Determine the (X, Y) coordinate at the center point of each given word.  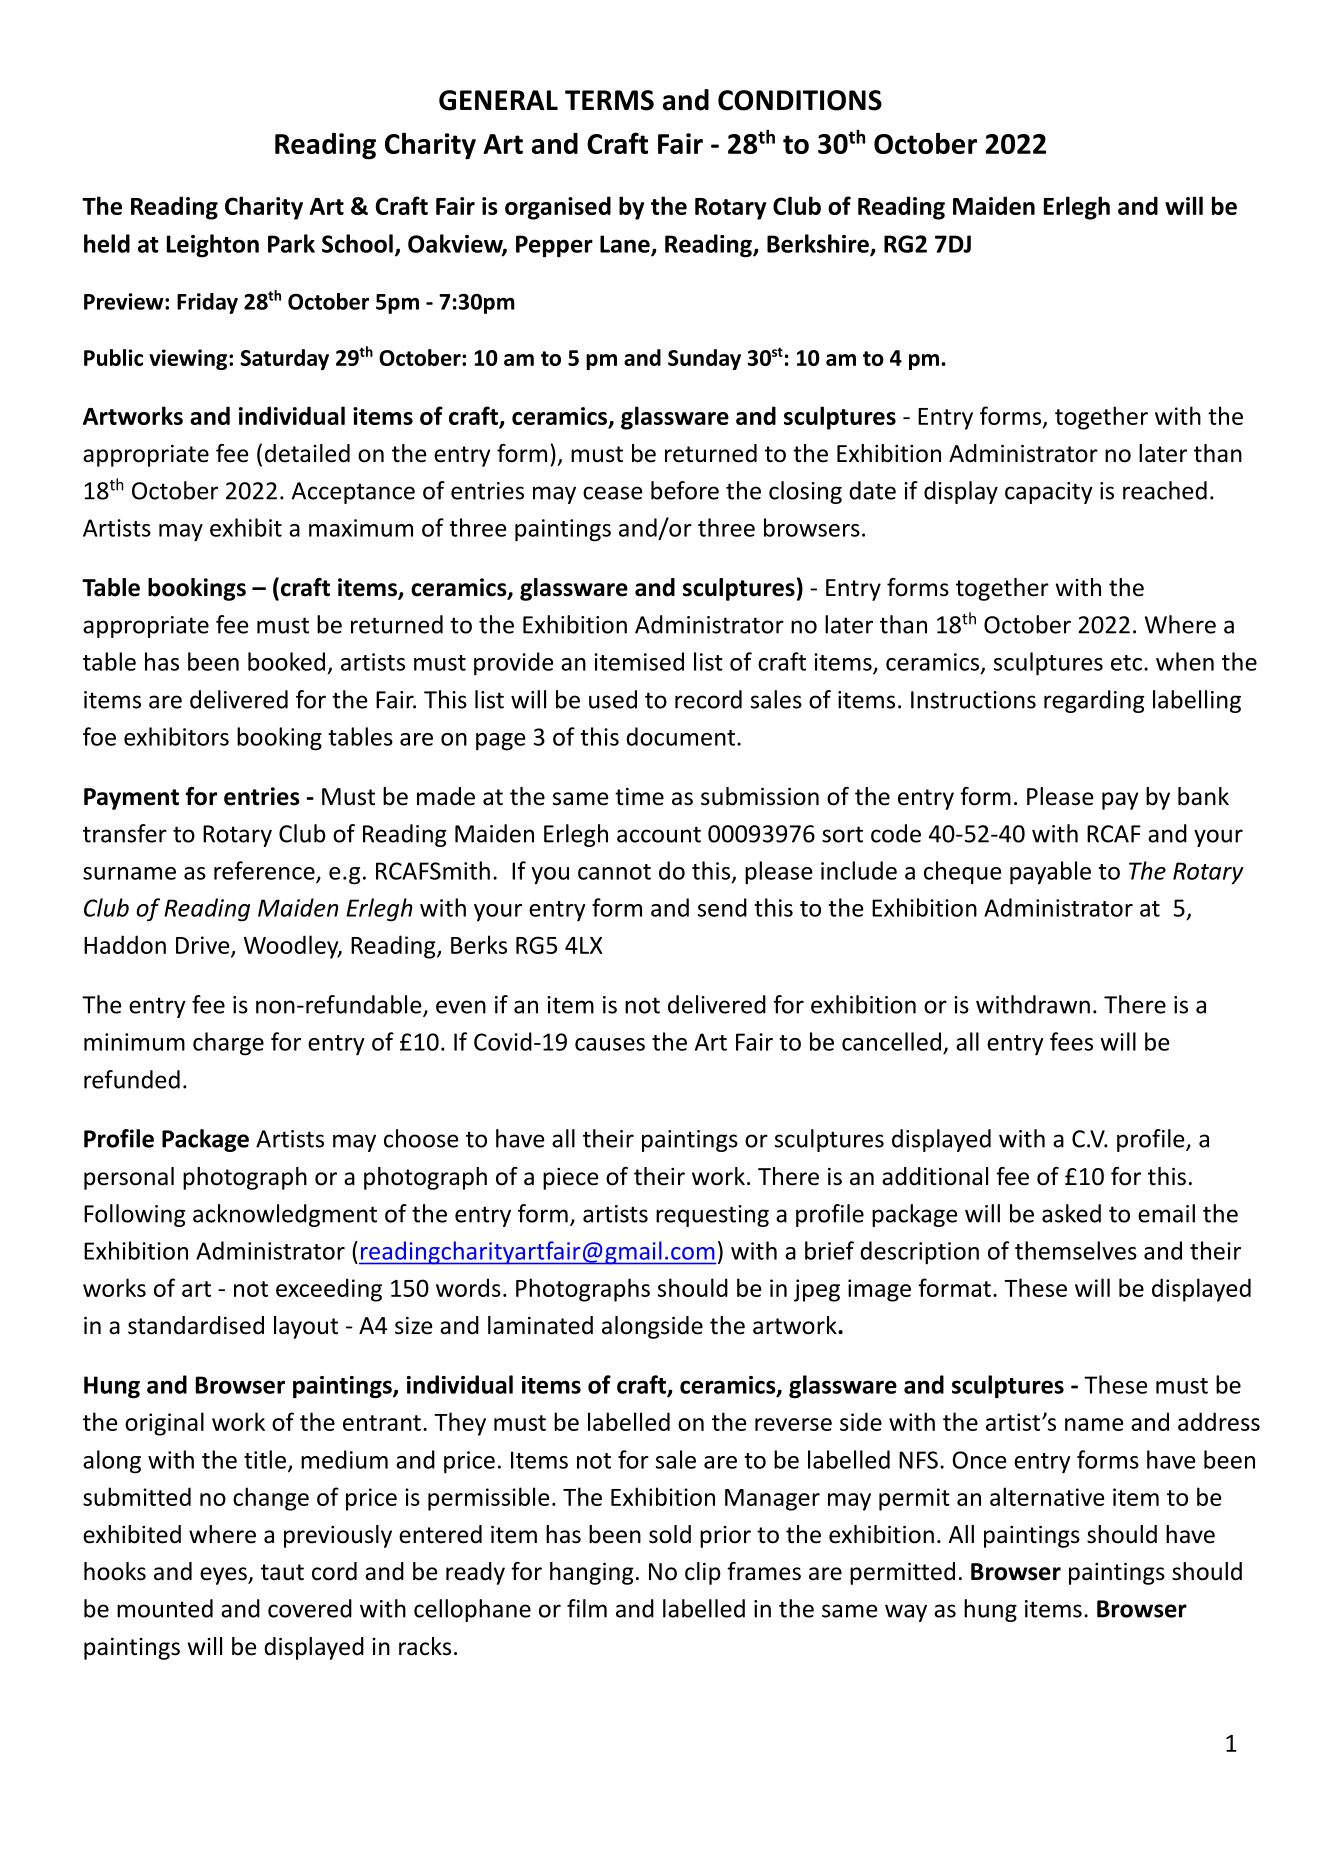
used (613, 699)
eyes (224, 1576)
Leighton (213, 246)
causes (610, 1044)
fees (1071, 1041)
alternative (1047, 1496)
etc (1126, 663)
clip (703, 1573)
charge (228, 1044)
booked (286, 661)
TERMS (609, 100)
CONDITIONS (800, 100)
